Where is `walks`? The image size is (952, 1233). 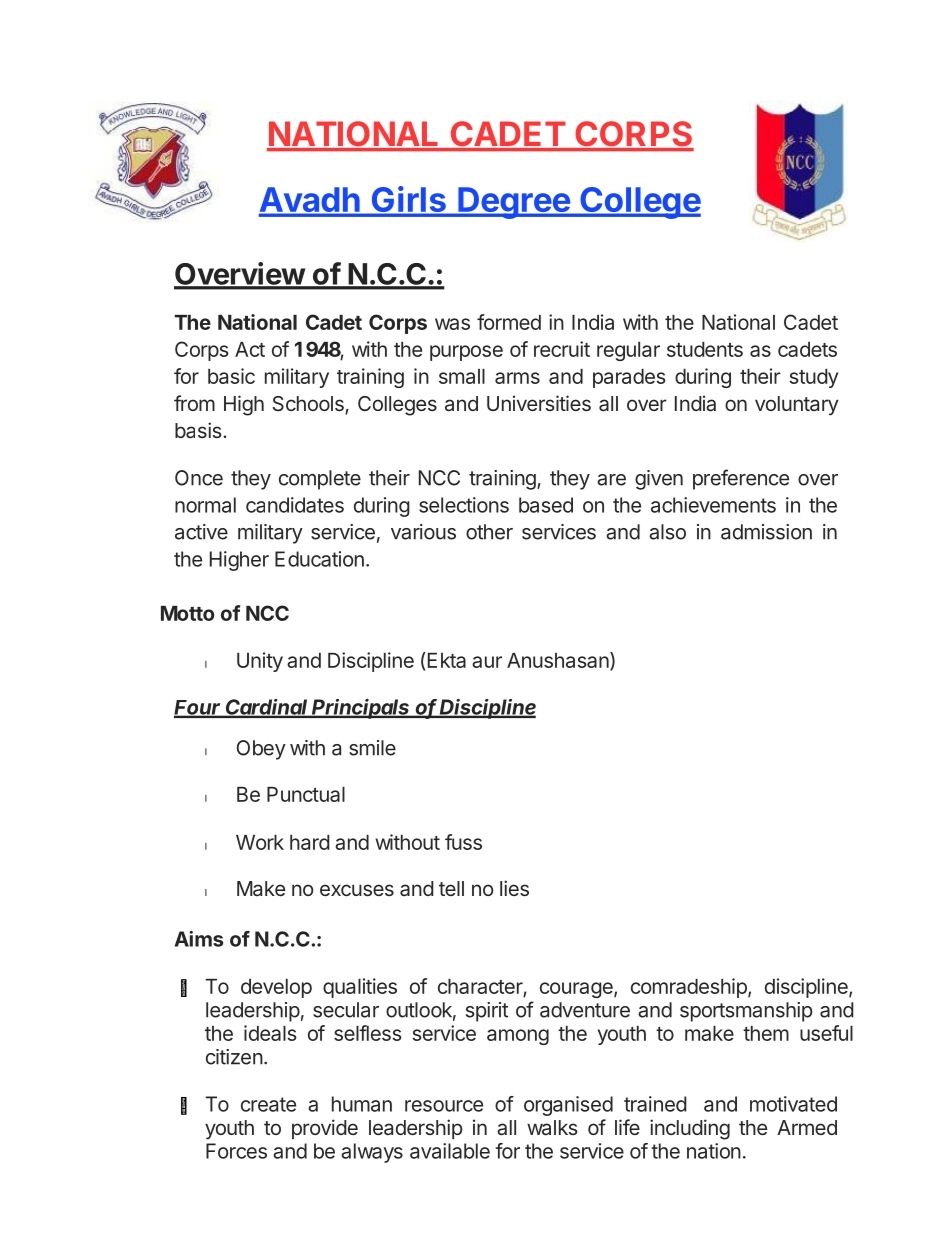
walks is located at coordinates (552, 1128).
